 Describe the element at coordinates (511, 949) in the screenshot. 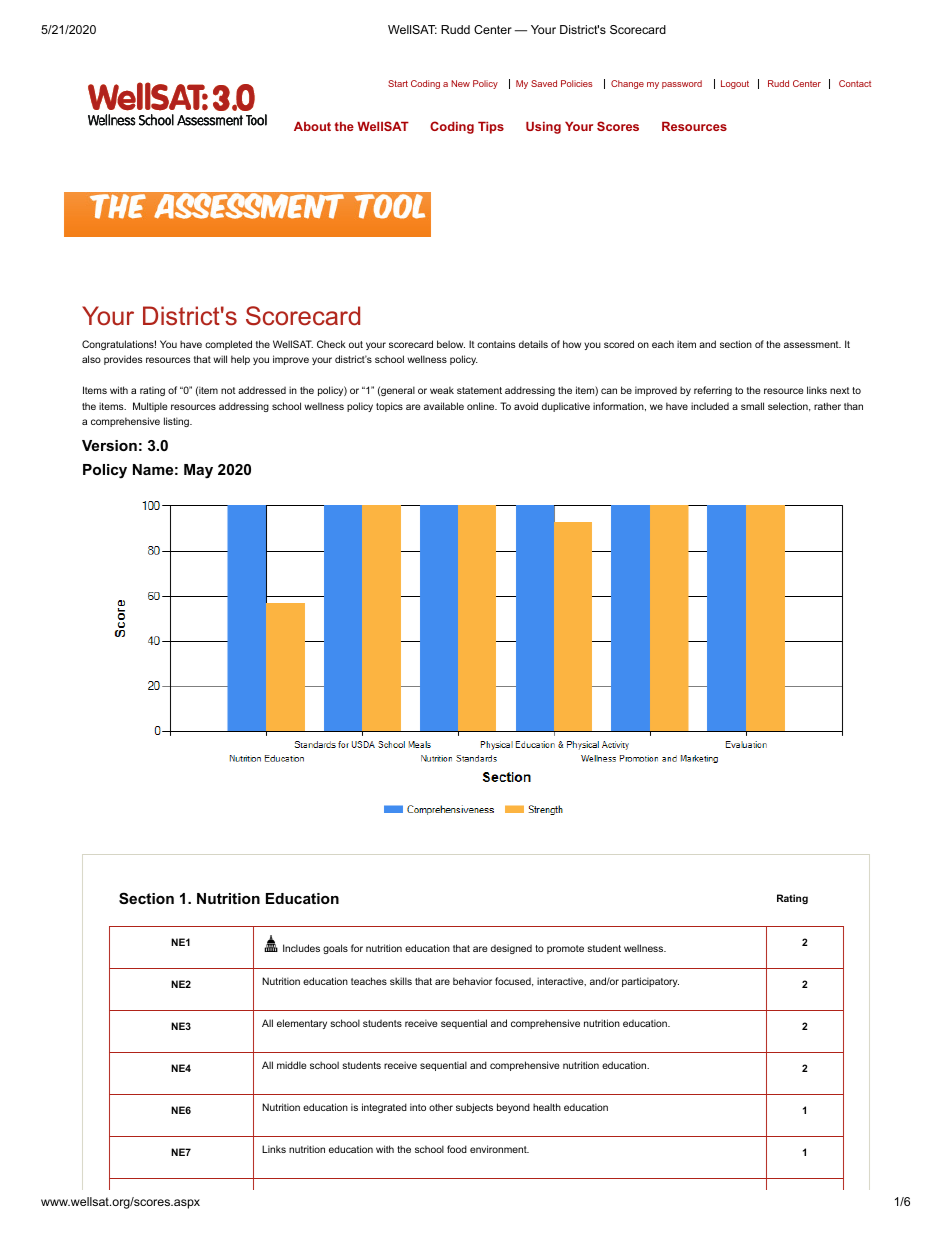

I see `designed` at that location.
